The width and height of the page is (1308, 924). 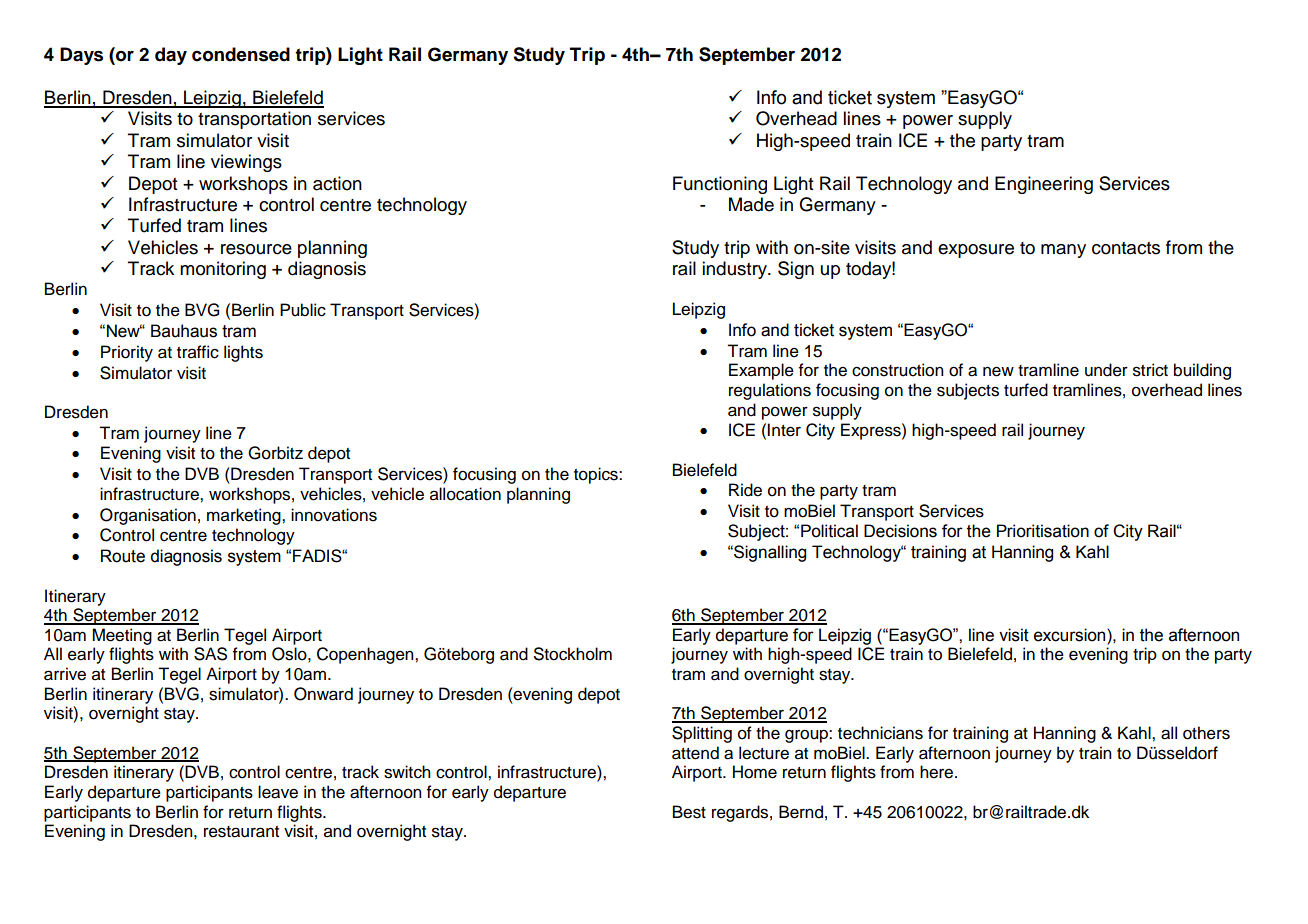 I want to click on Route, so click(x=123, y=556).
